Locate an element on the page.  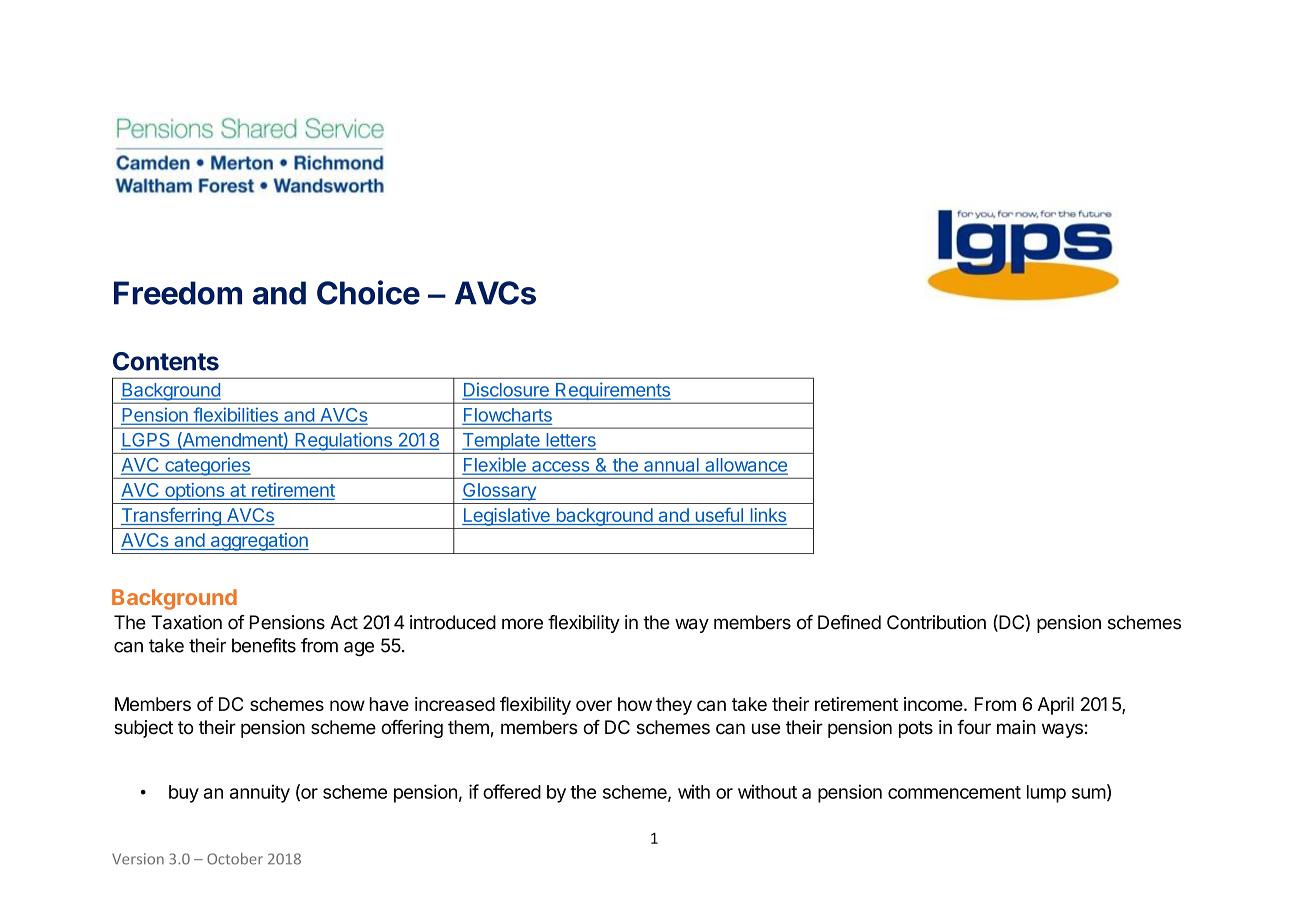
how is located at coordinates (635, 704).
